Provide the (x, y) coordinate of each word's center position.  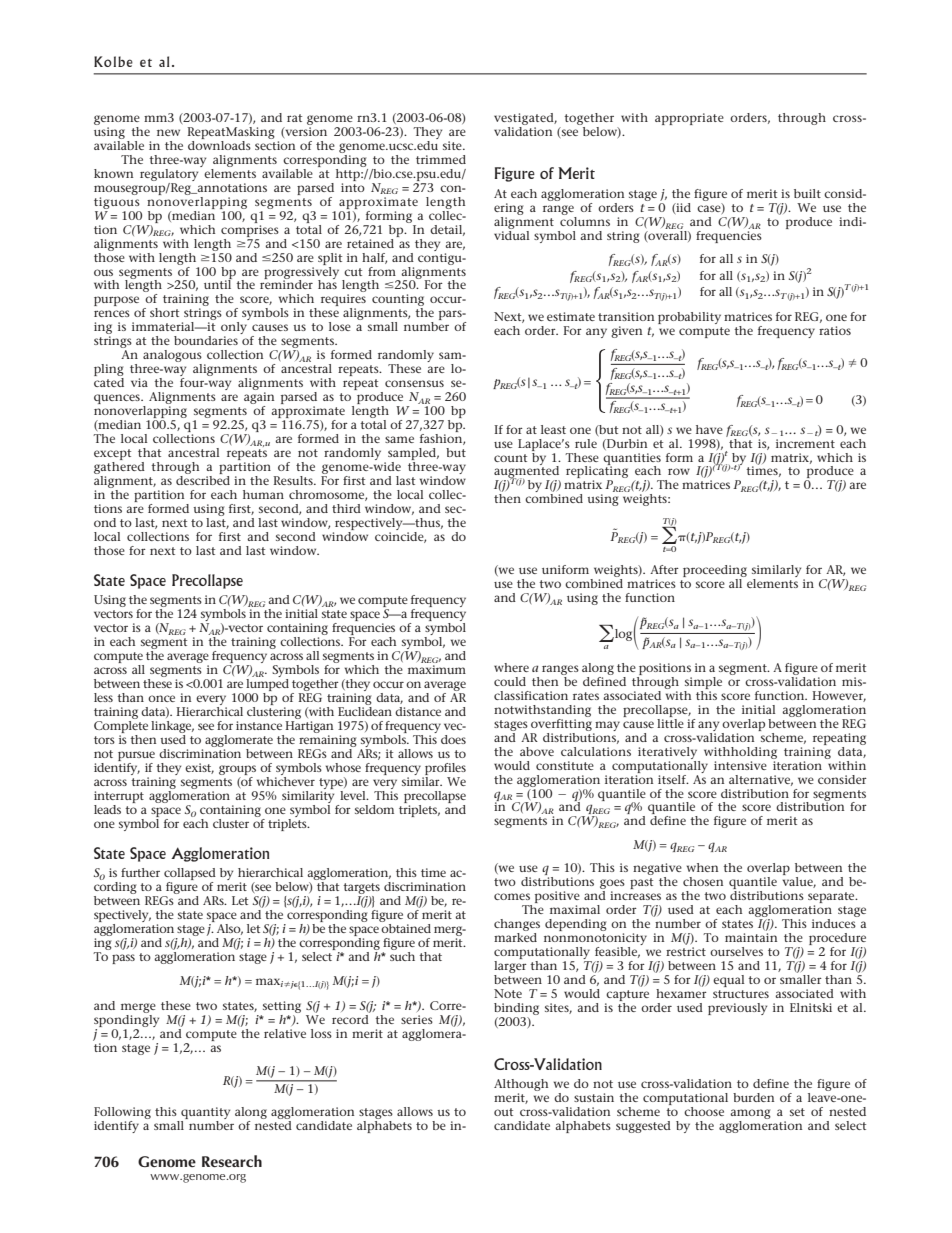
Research (232, 1161)
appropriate (689, 119)
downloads (219, 144)
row (679, 471)
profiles (444, 770)
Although (521, 1086)
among (750, 1115)
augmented (527, 472)
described (203, 480)
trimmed (441, 159)
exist (199, 768)
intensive (740, 765)
